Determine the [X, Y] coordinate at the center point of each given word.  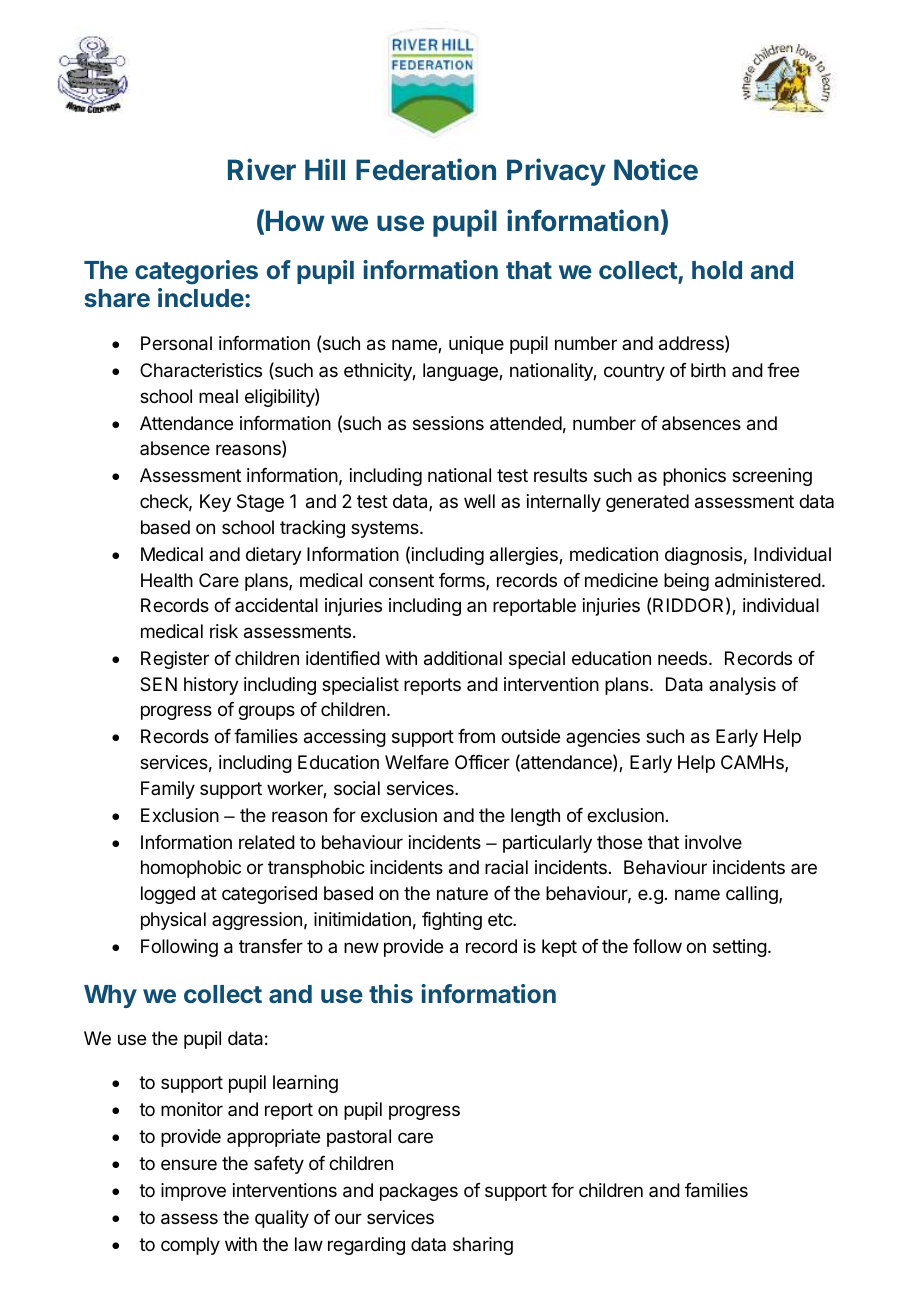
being [686, 582]
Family [168, 790]
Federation [426, 169]
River [262, 169]
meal [218, 396]
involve [713, 842]
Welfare [417, 762]
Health [167, 580]
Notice [656, 169]
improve [193, 1192]
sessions [448, 423]
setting [740, 948]
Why [110, 996]
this [391, 993]
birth [708, 370]
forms [463, 581]
